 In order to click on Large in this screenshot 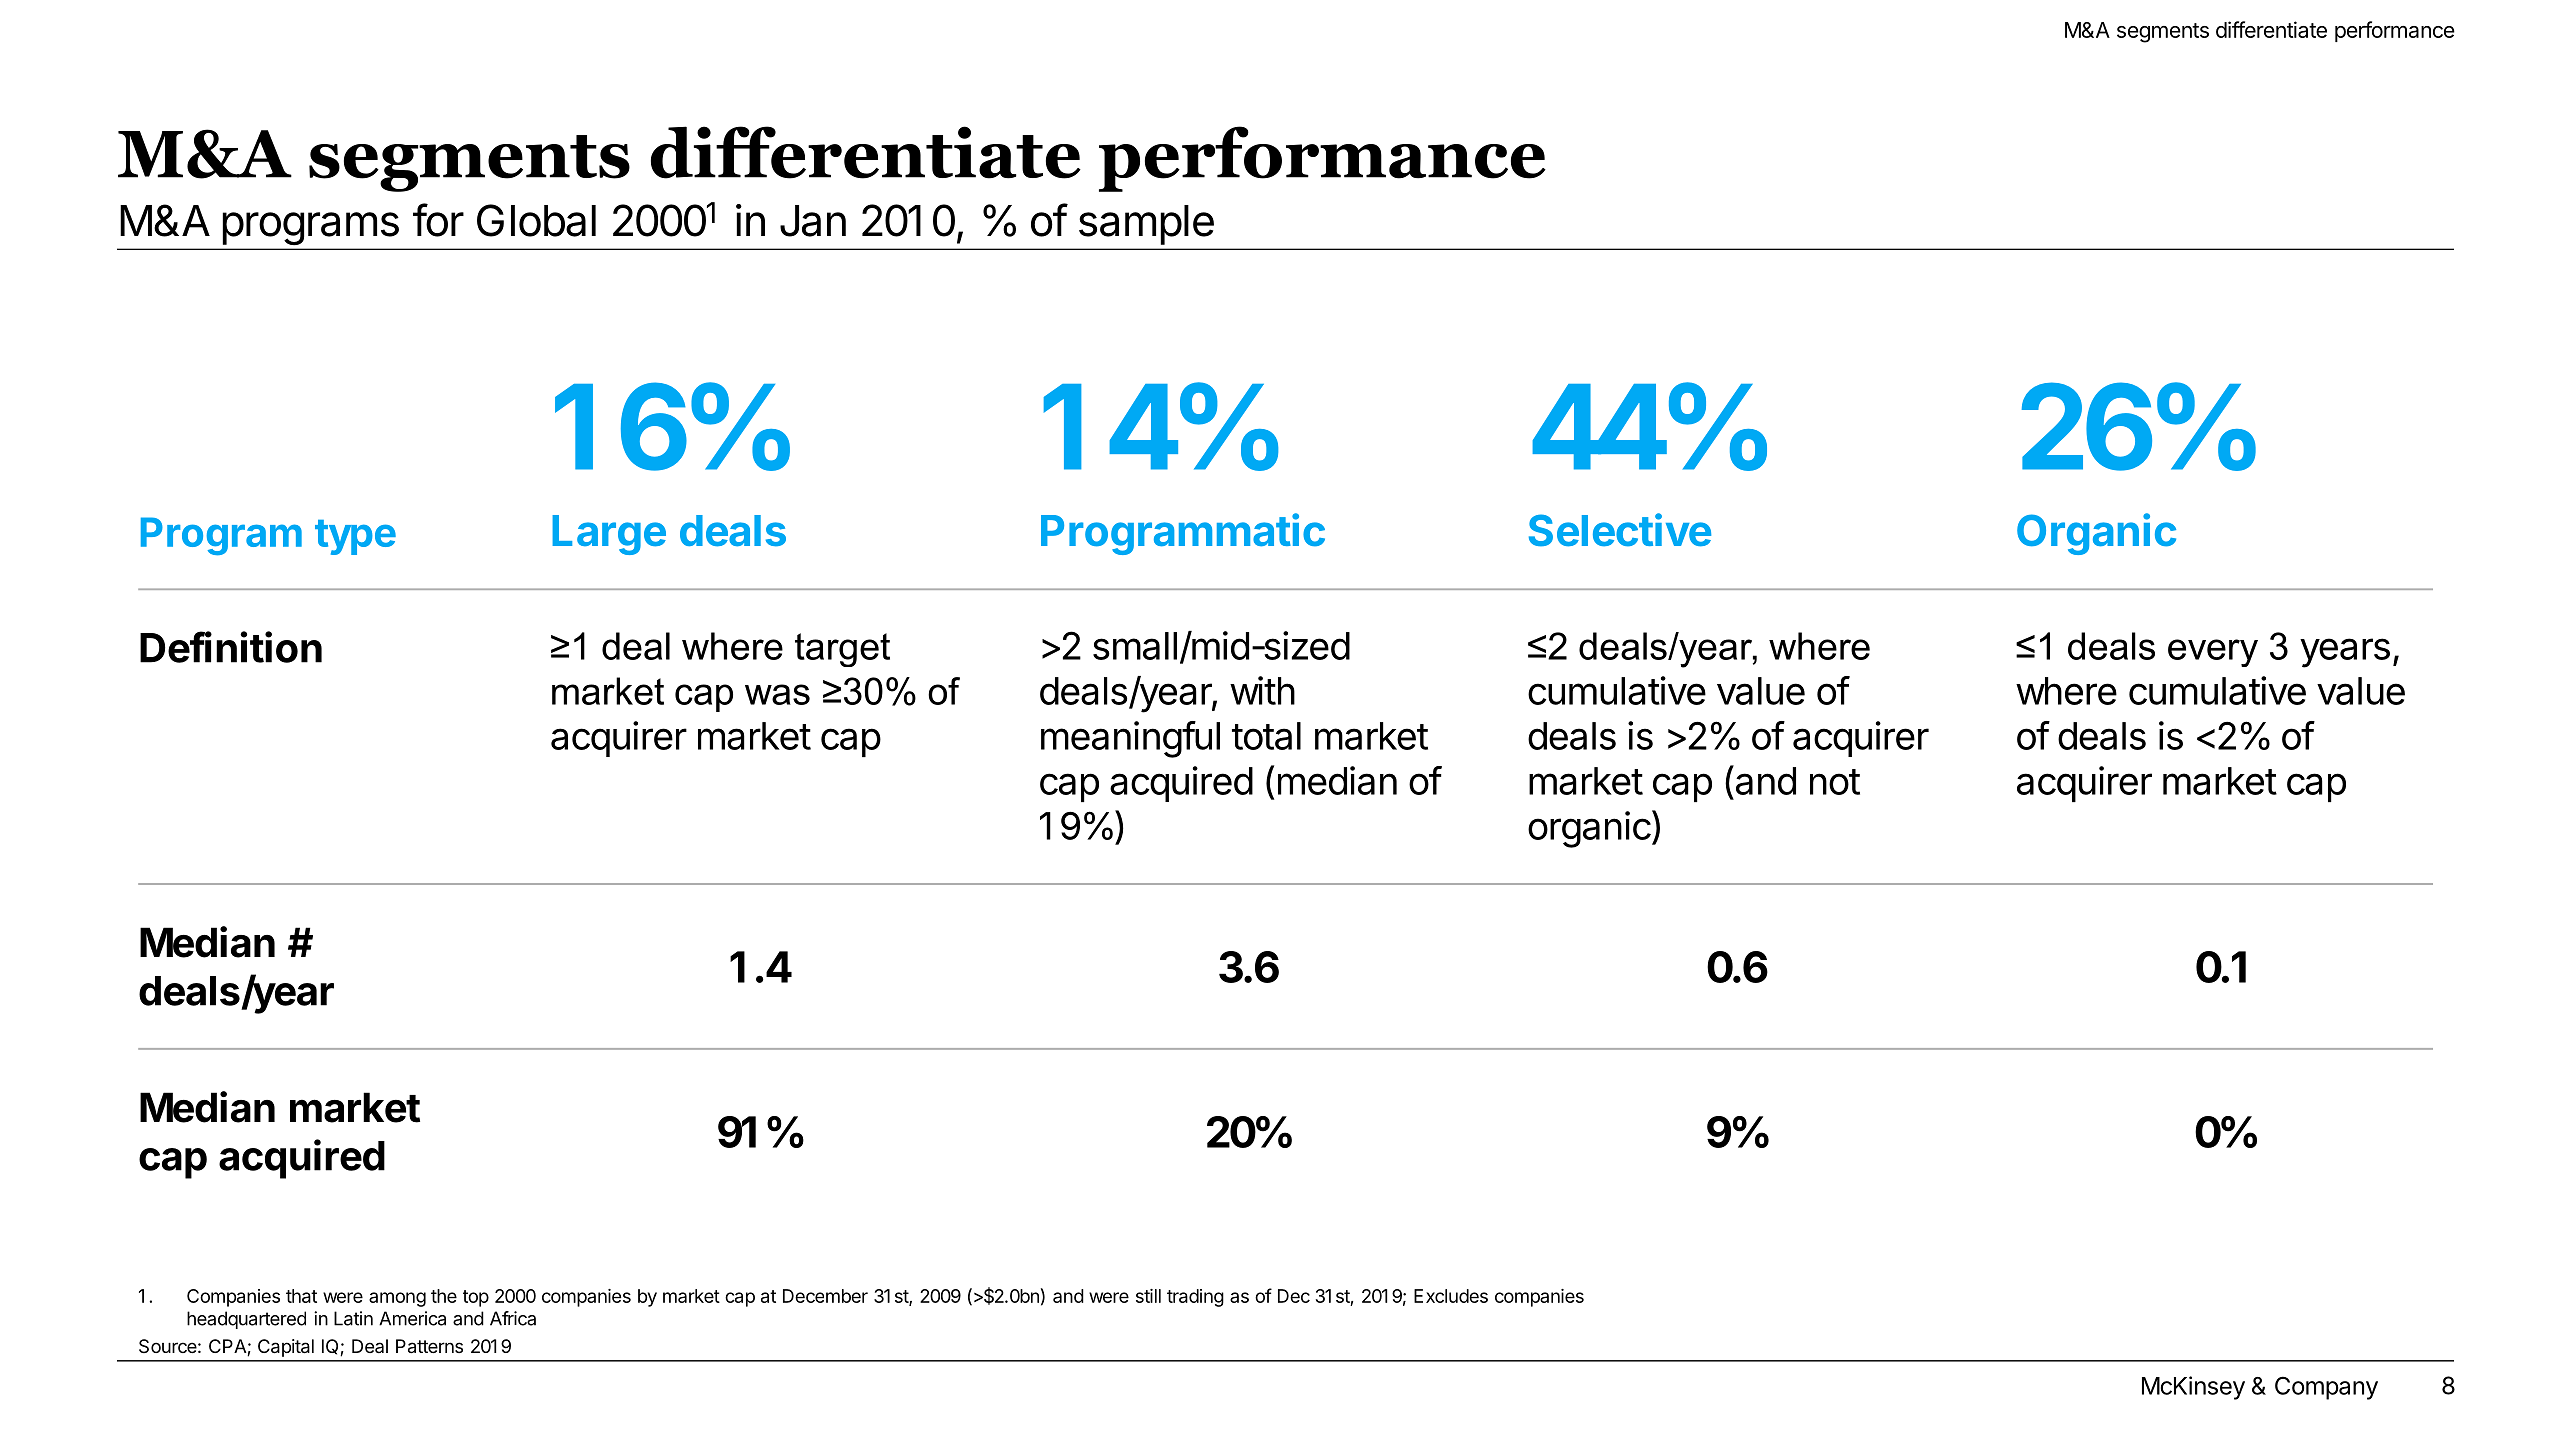, I will do `click(609, 535)`.
